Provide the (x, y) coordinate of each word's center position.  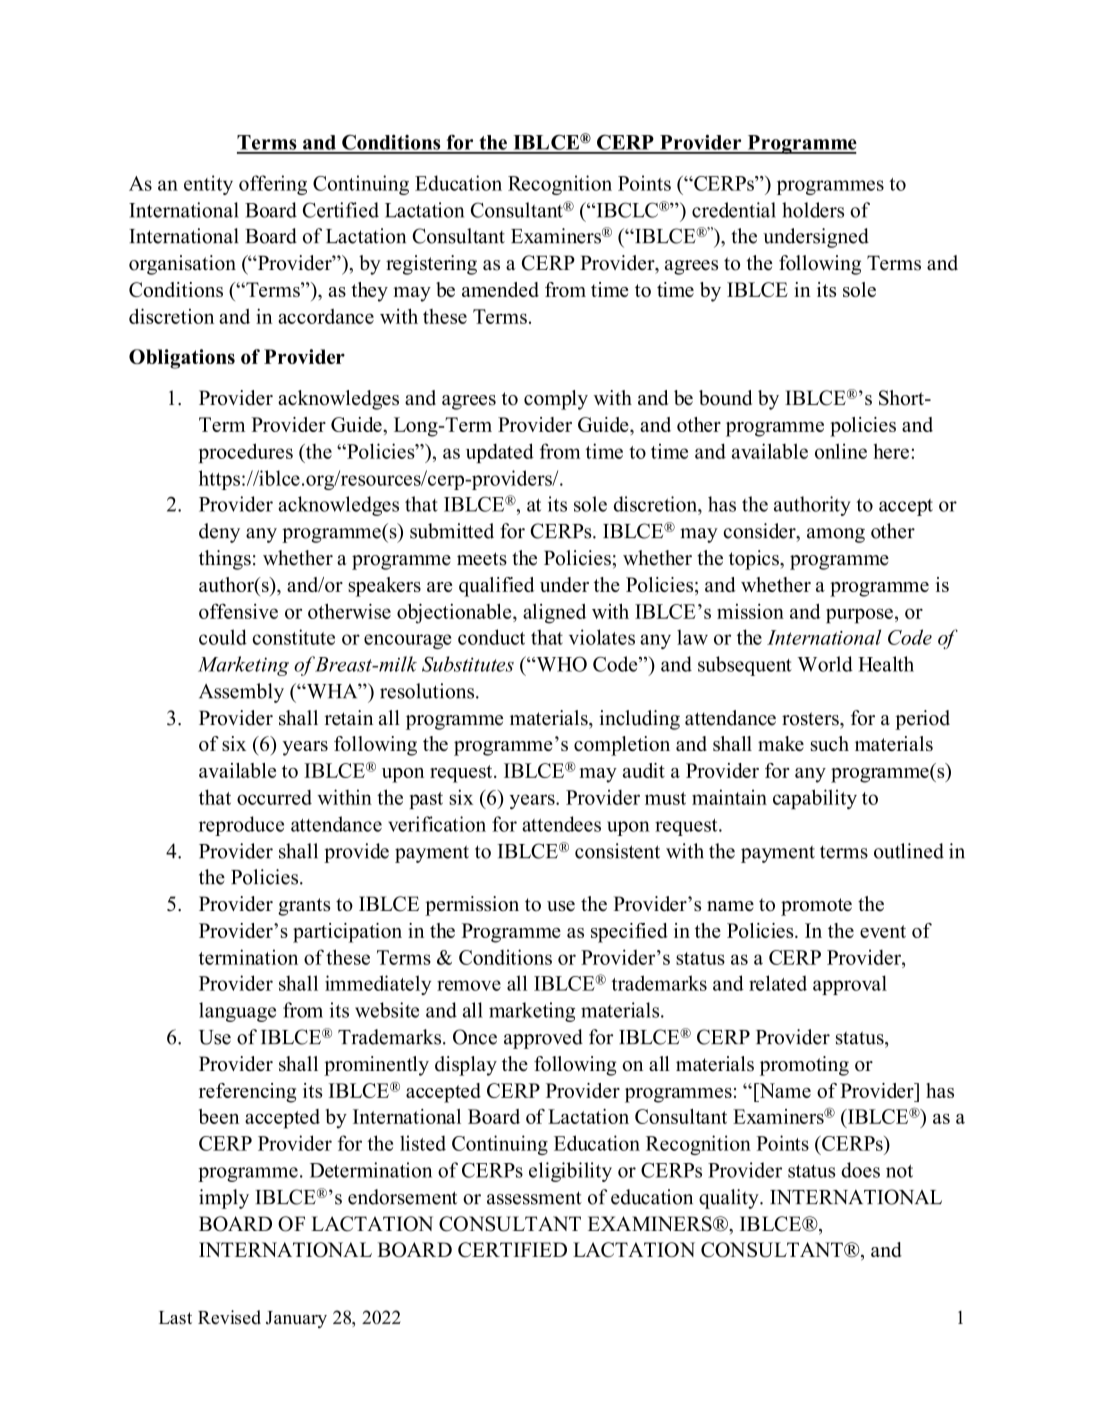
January (296, 1319)
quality (730, 1199)
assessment (534, 1198)
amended (500, 289)
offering (273, 185)
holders (813, 210)
